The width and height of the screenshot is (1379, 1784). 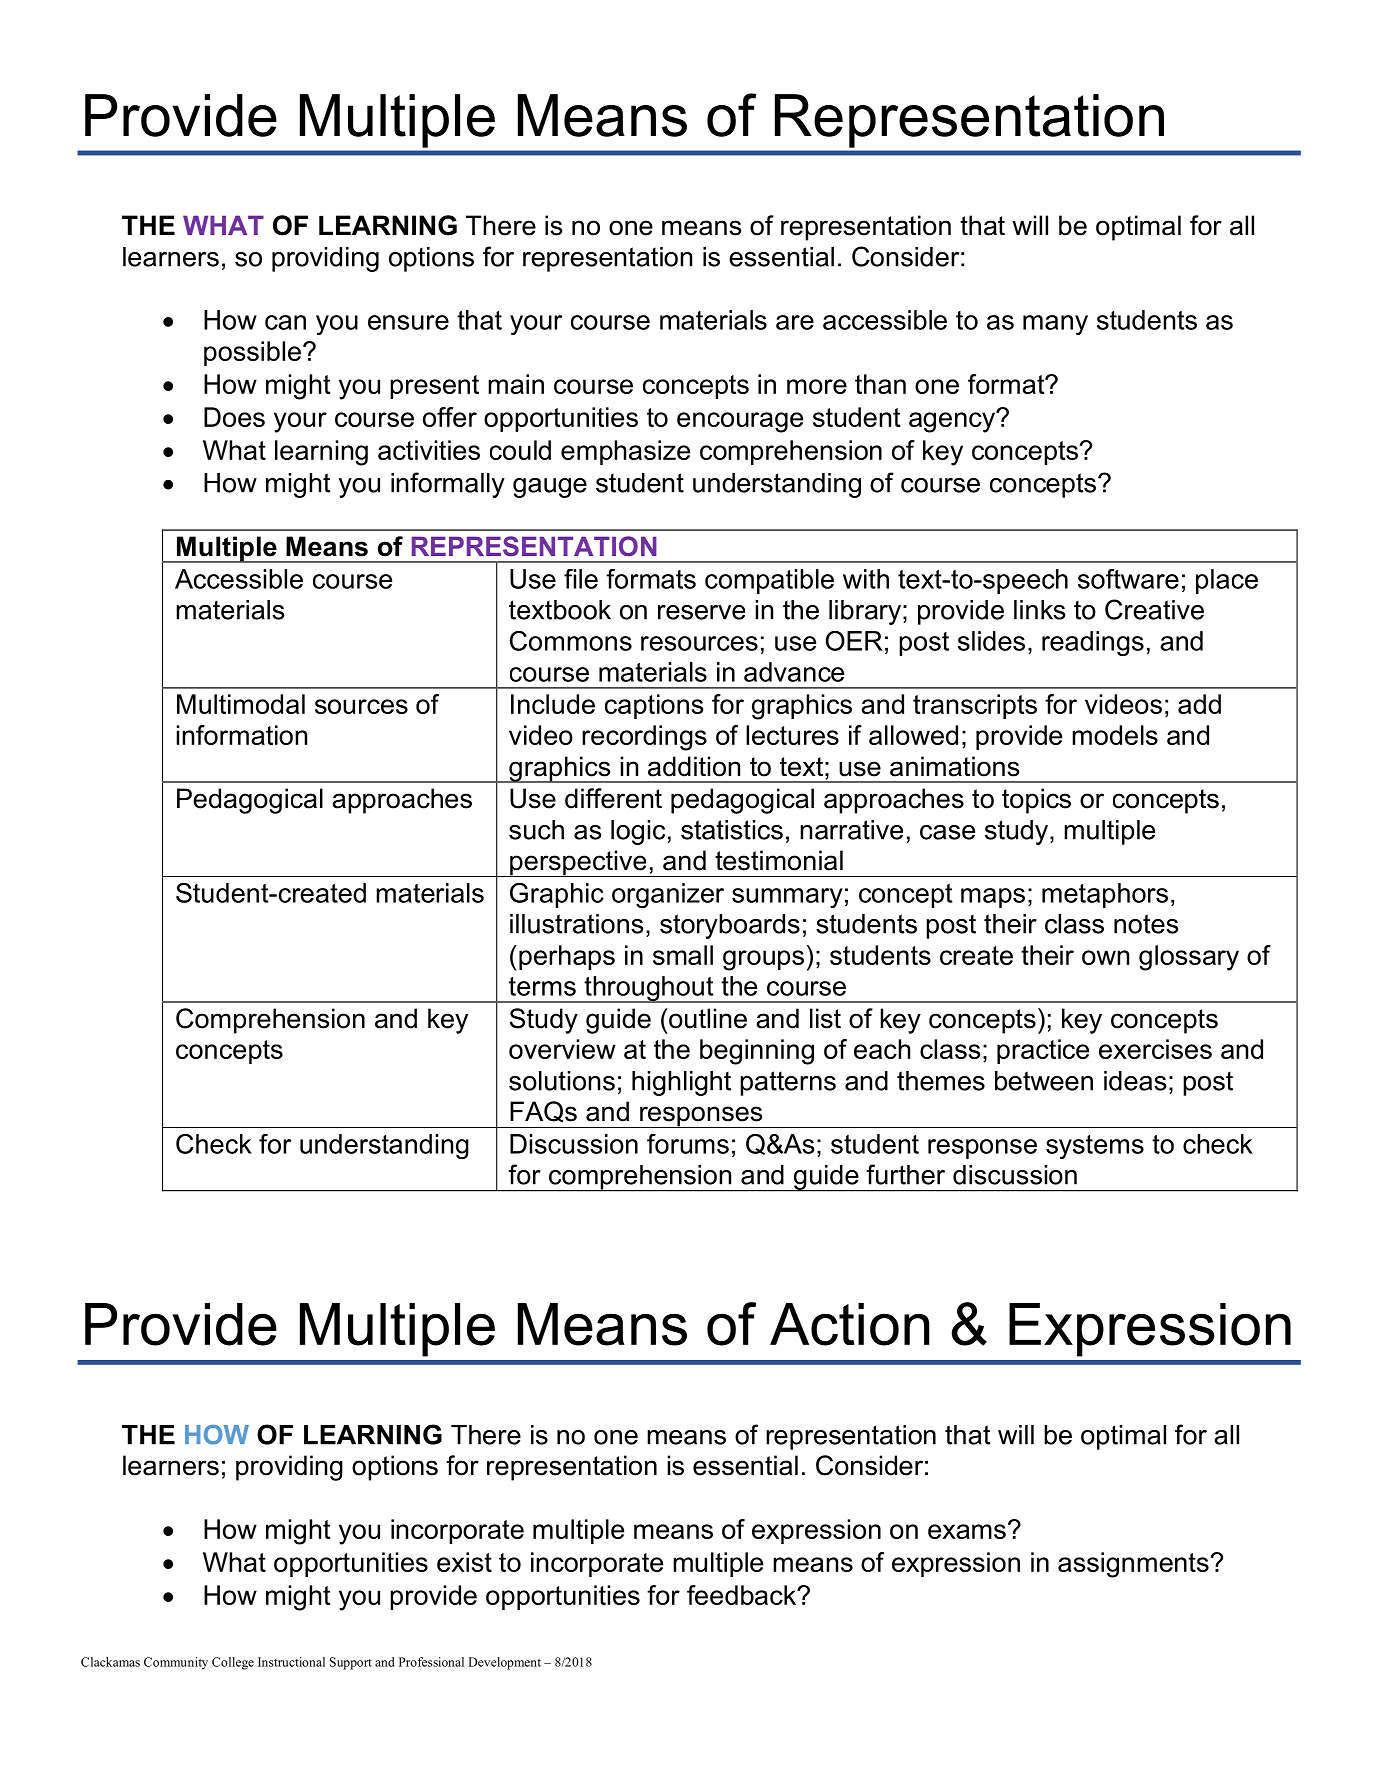 I want to click on terms, so click(x=542, y=986).
